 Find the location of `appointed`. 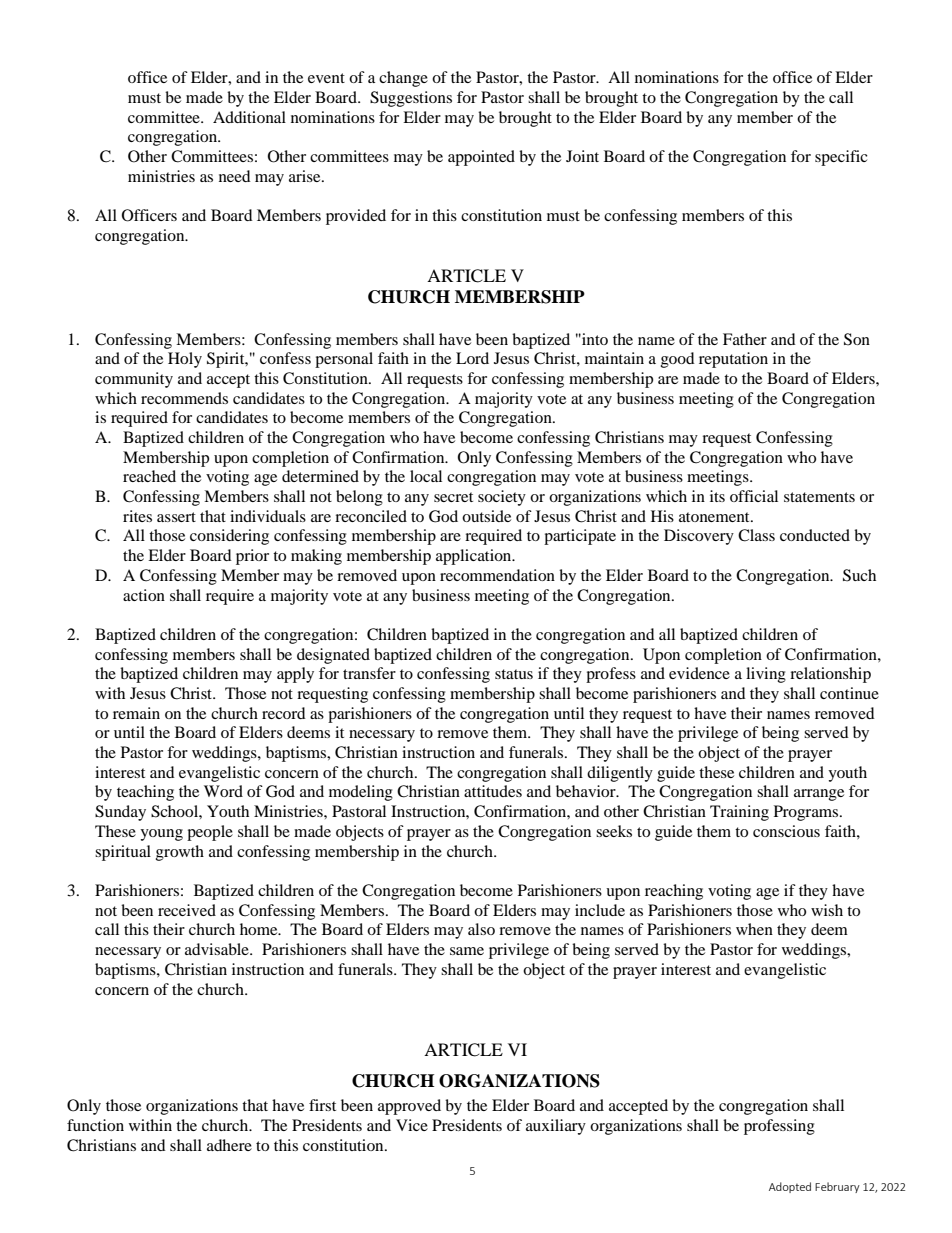

appointed is located at coordinates (481, 158).
